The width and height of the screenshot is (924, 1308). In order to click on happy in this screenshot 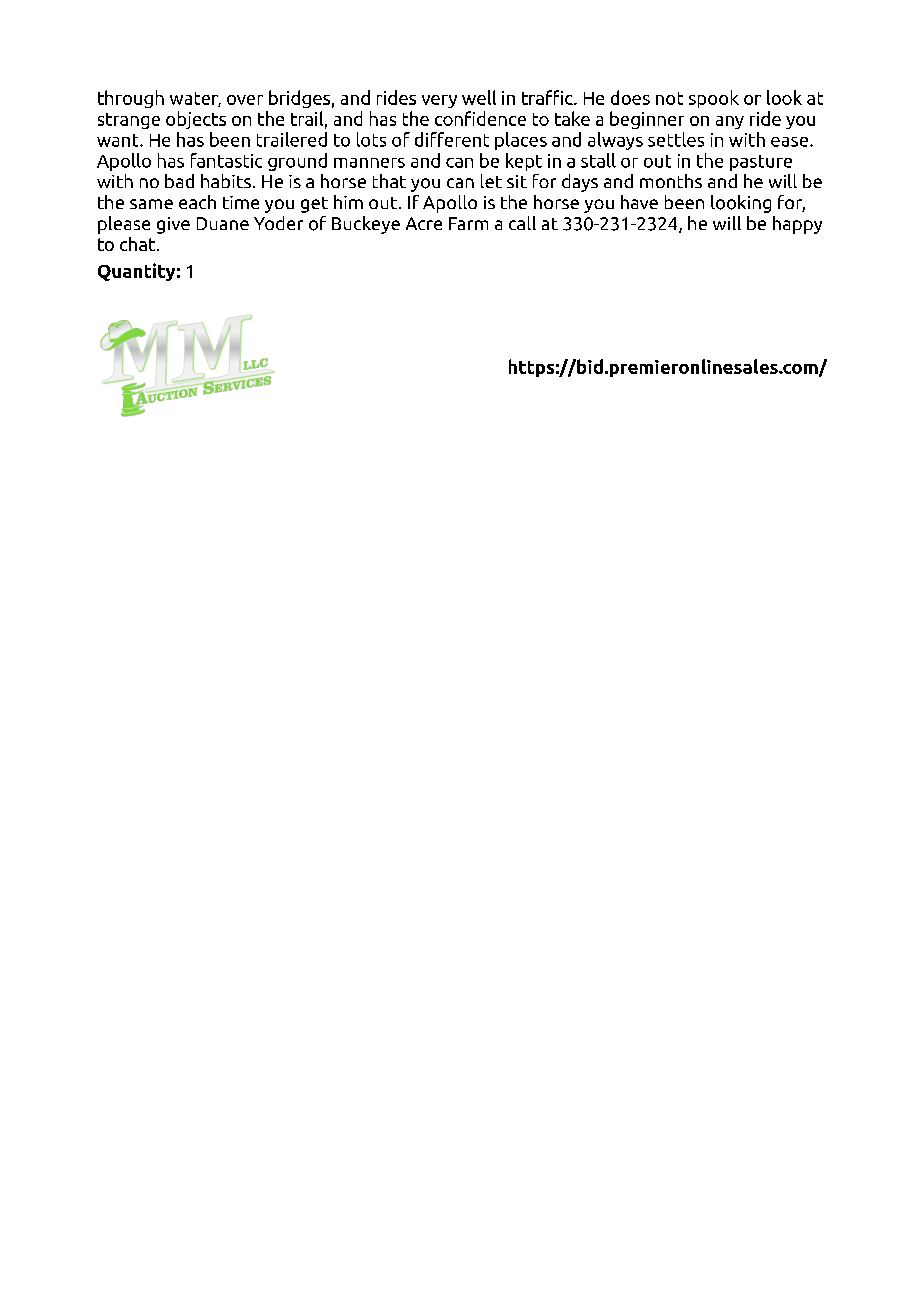, I will do `click(797, 225)`.
